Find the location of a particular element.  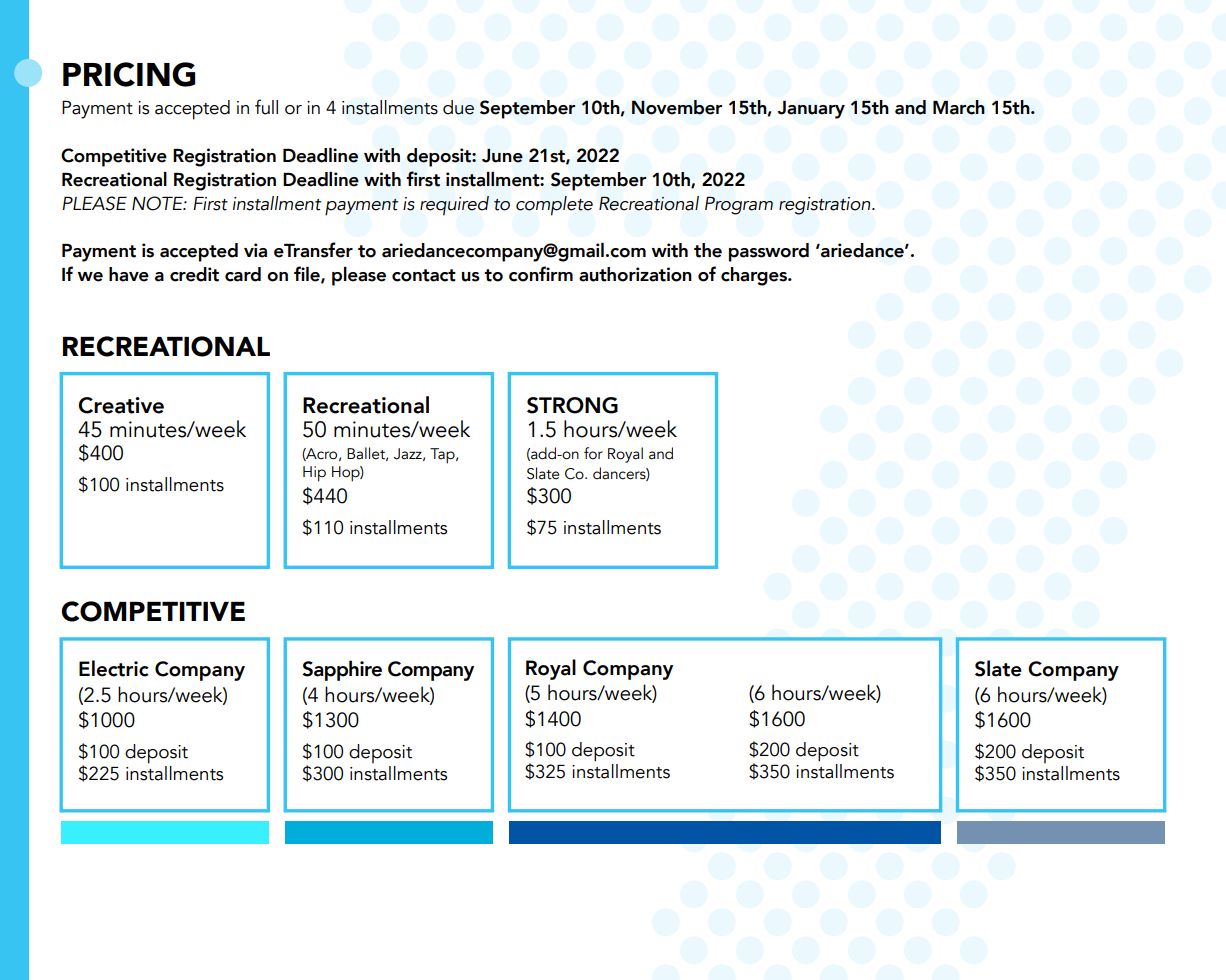

Hip is located at coordinates (314, 474).
